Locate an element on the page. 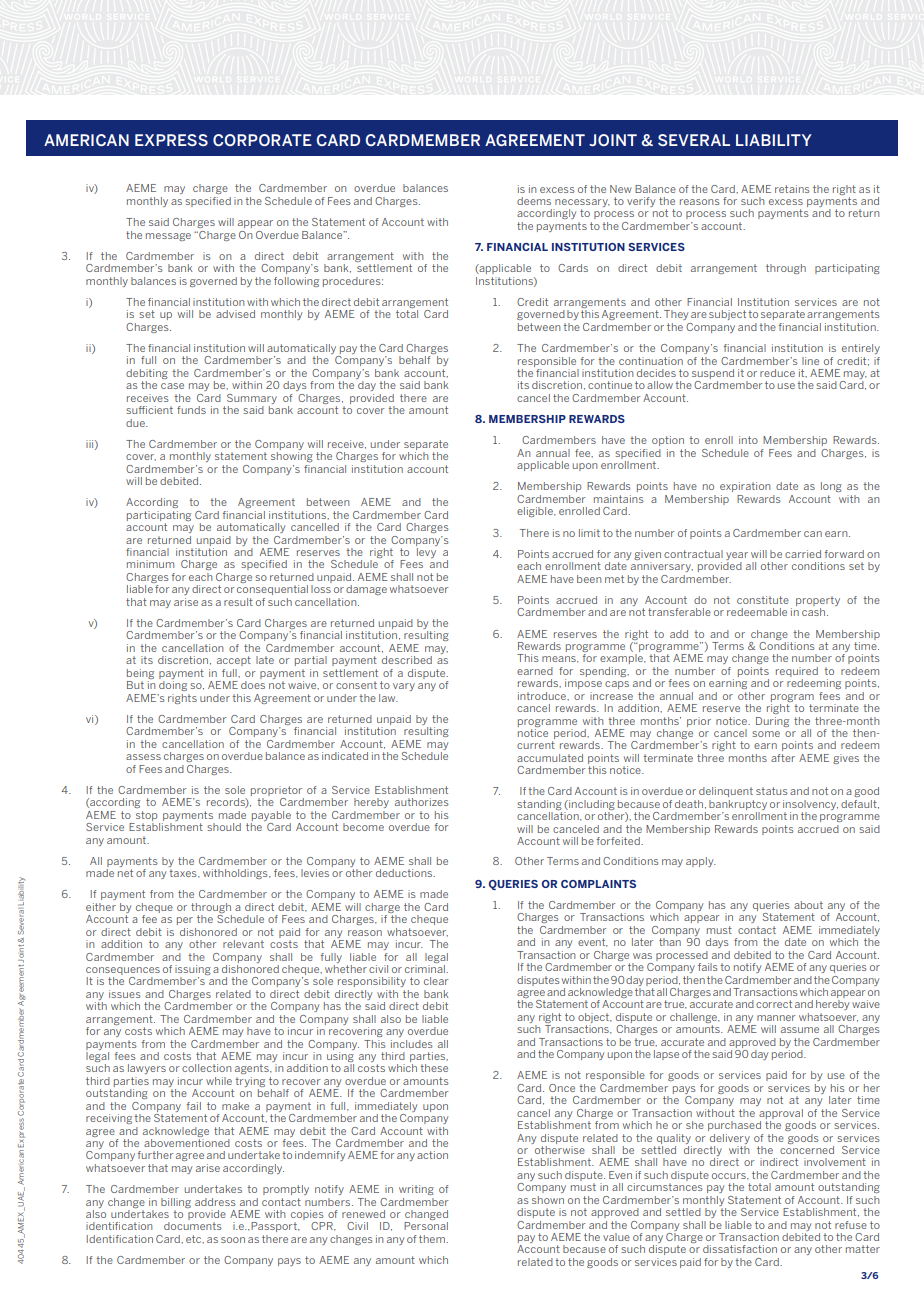  Personal is located at coordinates (426, 1226).
